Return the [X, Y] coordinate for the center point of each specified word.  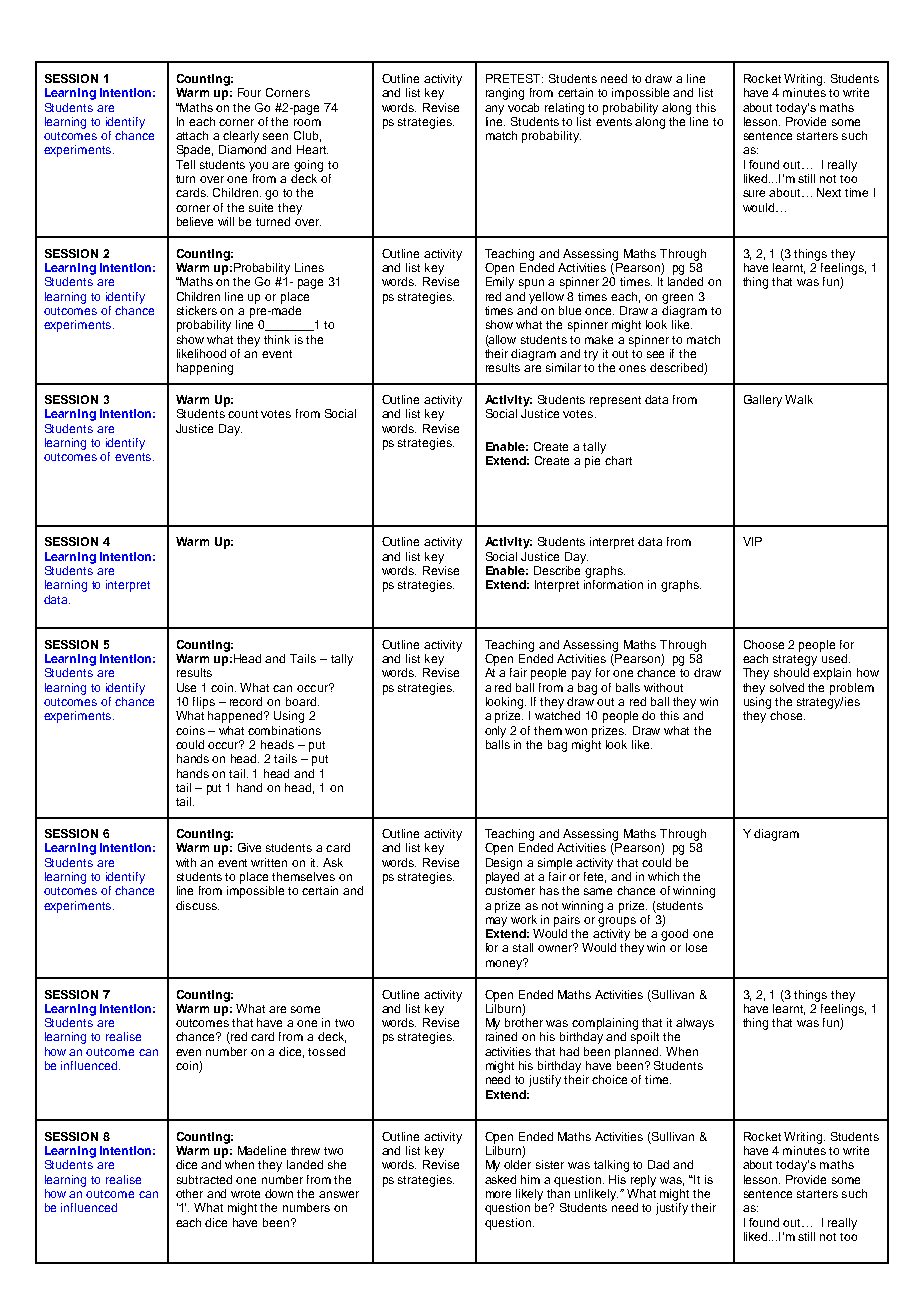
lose [696, 947]
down [279, 1193]
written [269, 862]
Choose [764, 644]
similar [563, 367]
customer [510, 891]
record [246, 701]
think [277, 339]
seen [275, 136]
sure [754, 193]
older [517, 1164]
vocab [523, 107]
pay [581, 675]
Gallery [763, 401]
